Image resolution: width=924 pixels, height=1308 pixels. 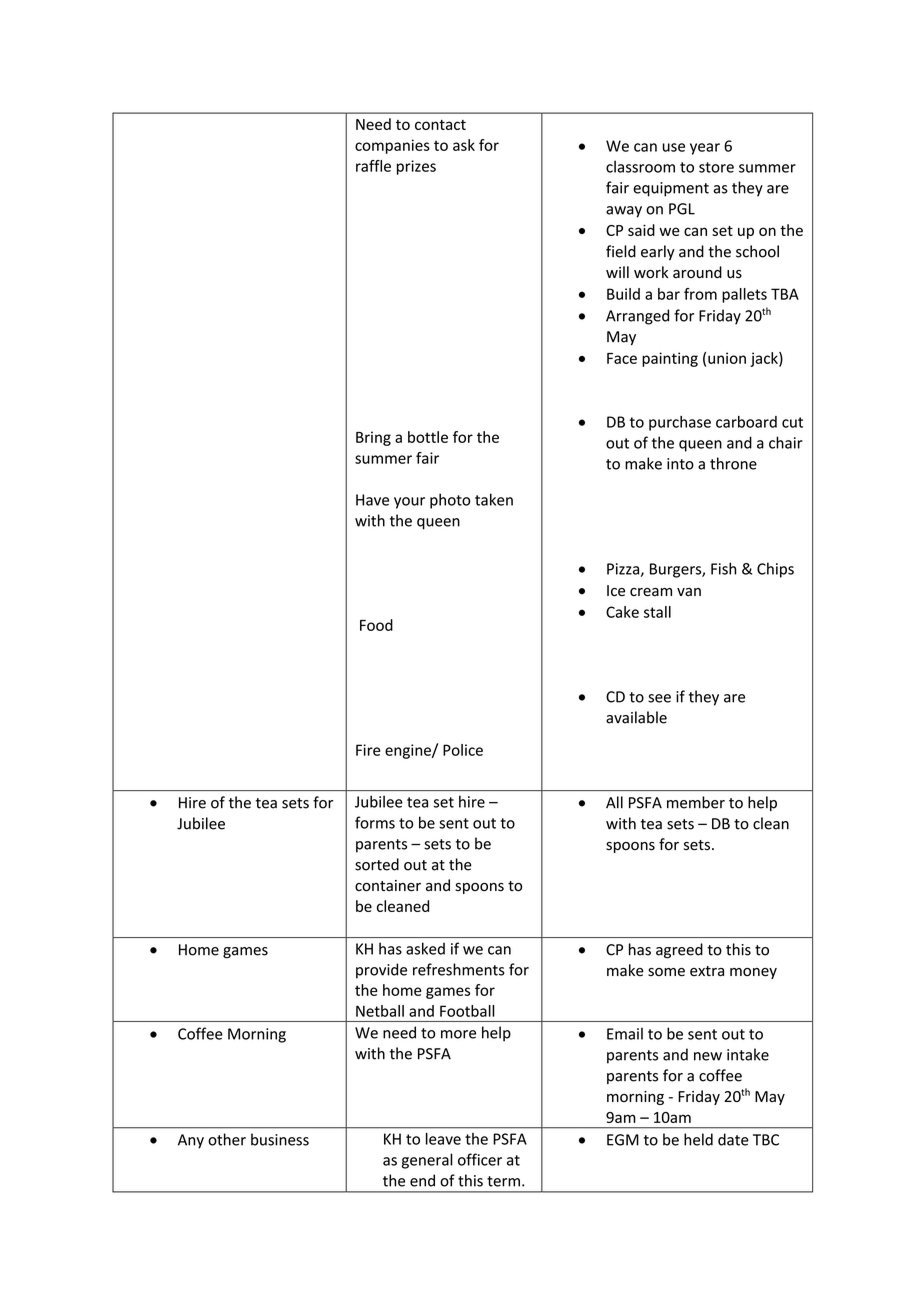 I want to click on business, so click(x=280, y=1139).
